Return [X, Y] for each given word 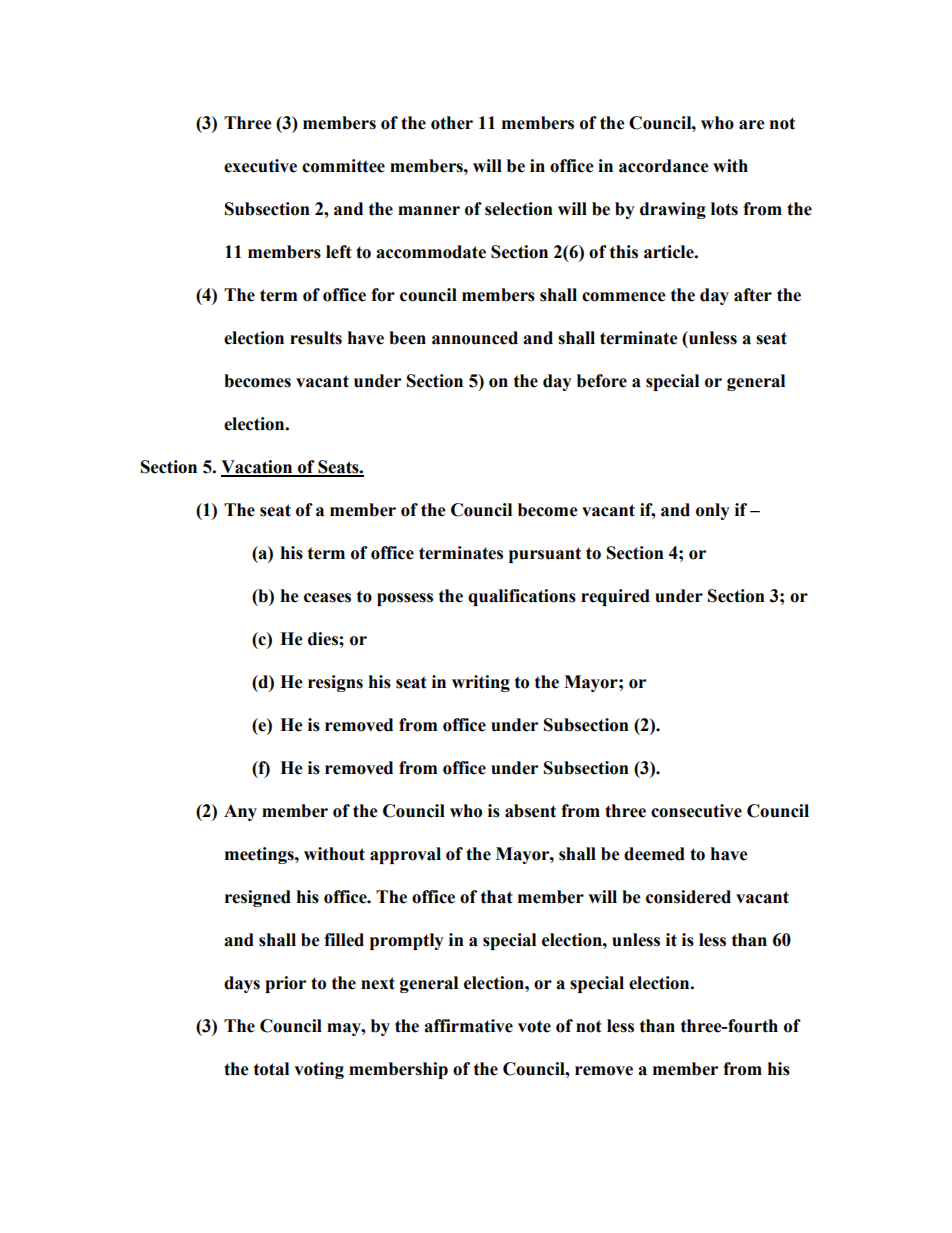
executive [260, 166]
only [713, 511]
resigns [335, 683]
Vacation [258, 468]
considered [688, 897]
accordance [664, 166]
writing [481, 683]
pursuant [545, 555]
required [615, 597]
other [452, 123]
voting [319, 1070]
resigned [258, 898]
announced [475, 338]
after [753, 295]
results [316, 338]
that [497, 897]
